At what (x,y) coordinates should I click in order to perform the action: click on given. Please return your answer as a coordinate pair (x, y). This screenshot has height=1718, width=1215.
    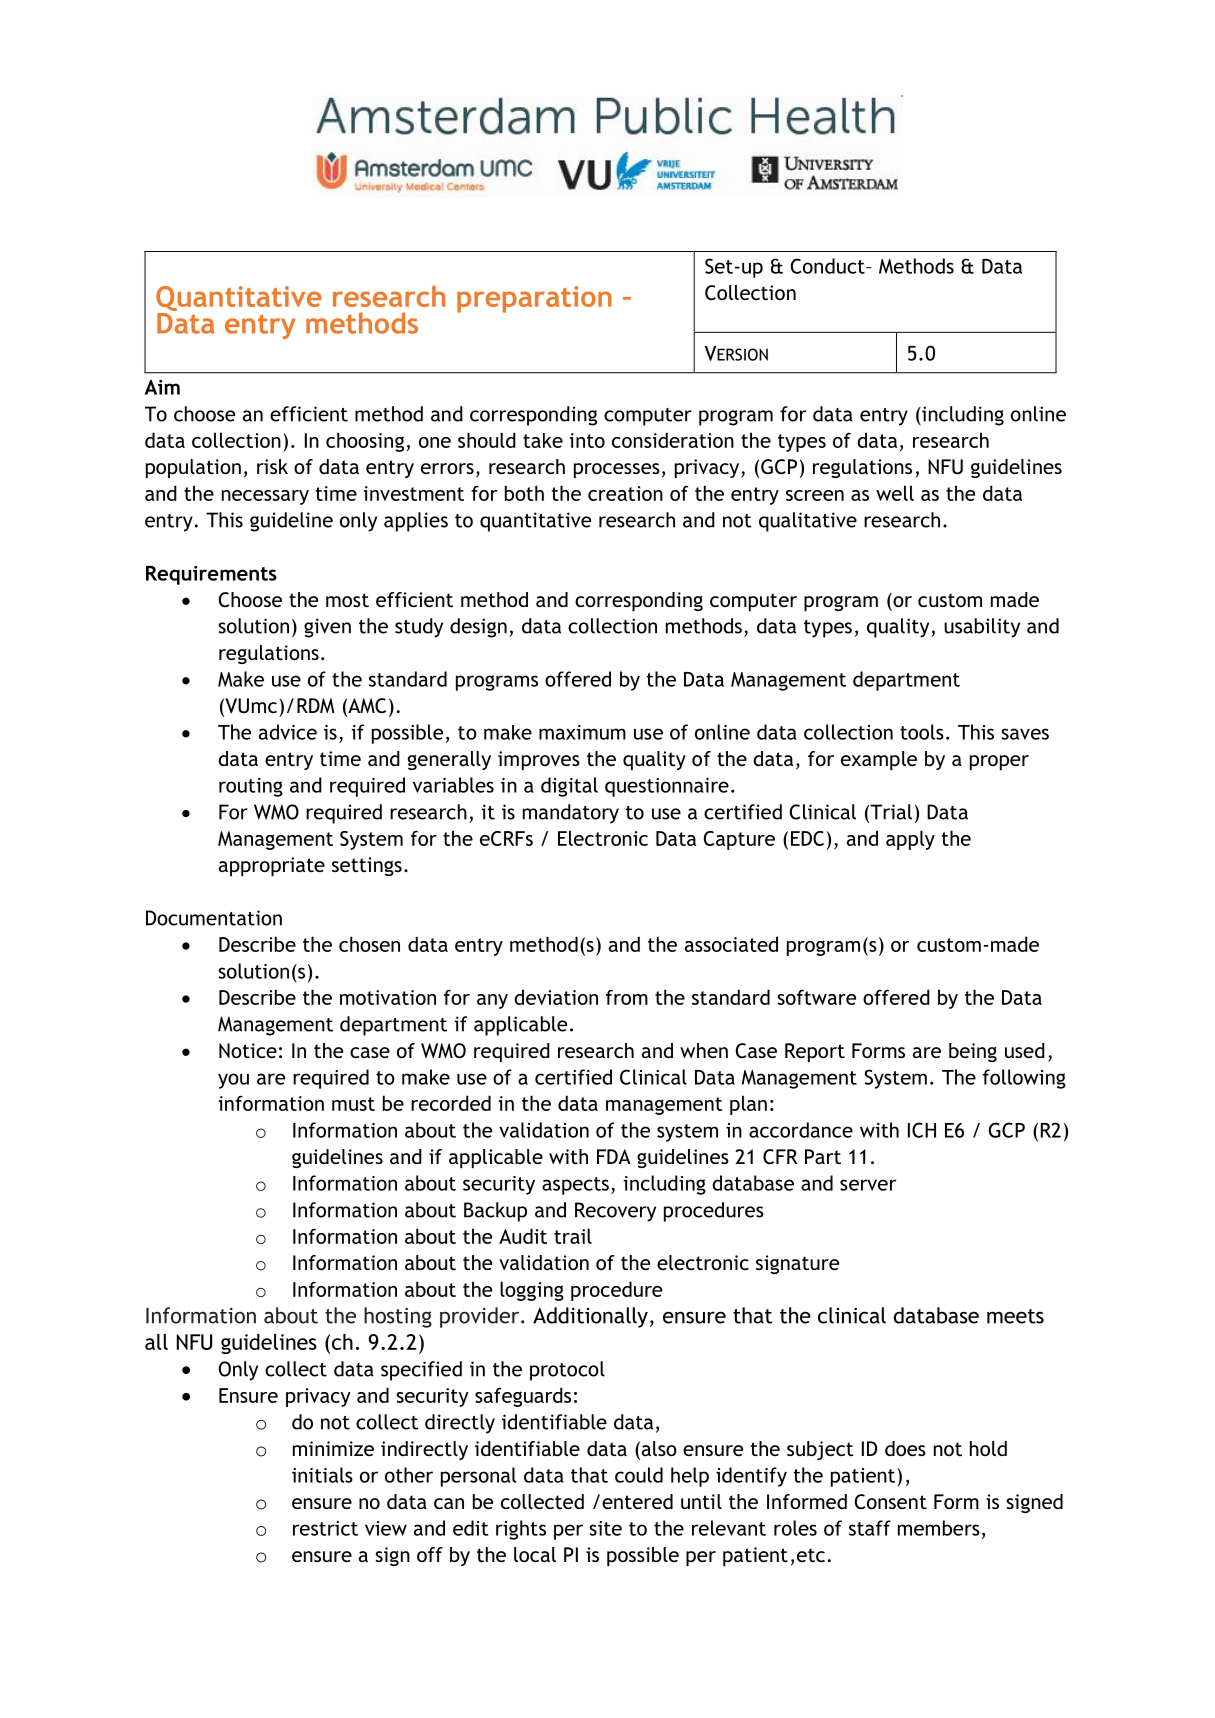
    Looking at the image, I should click on (327, 628).
